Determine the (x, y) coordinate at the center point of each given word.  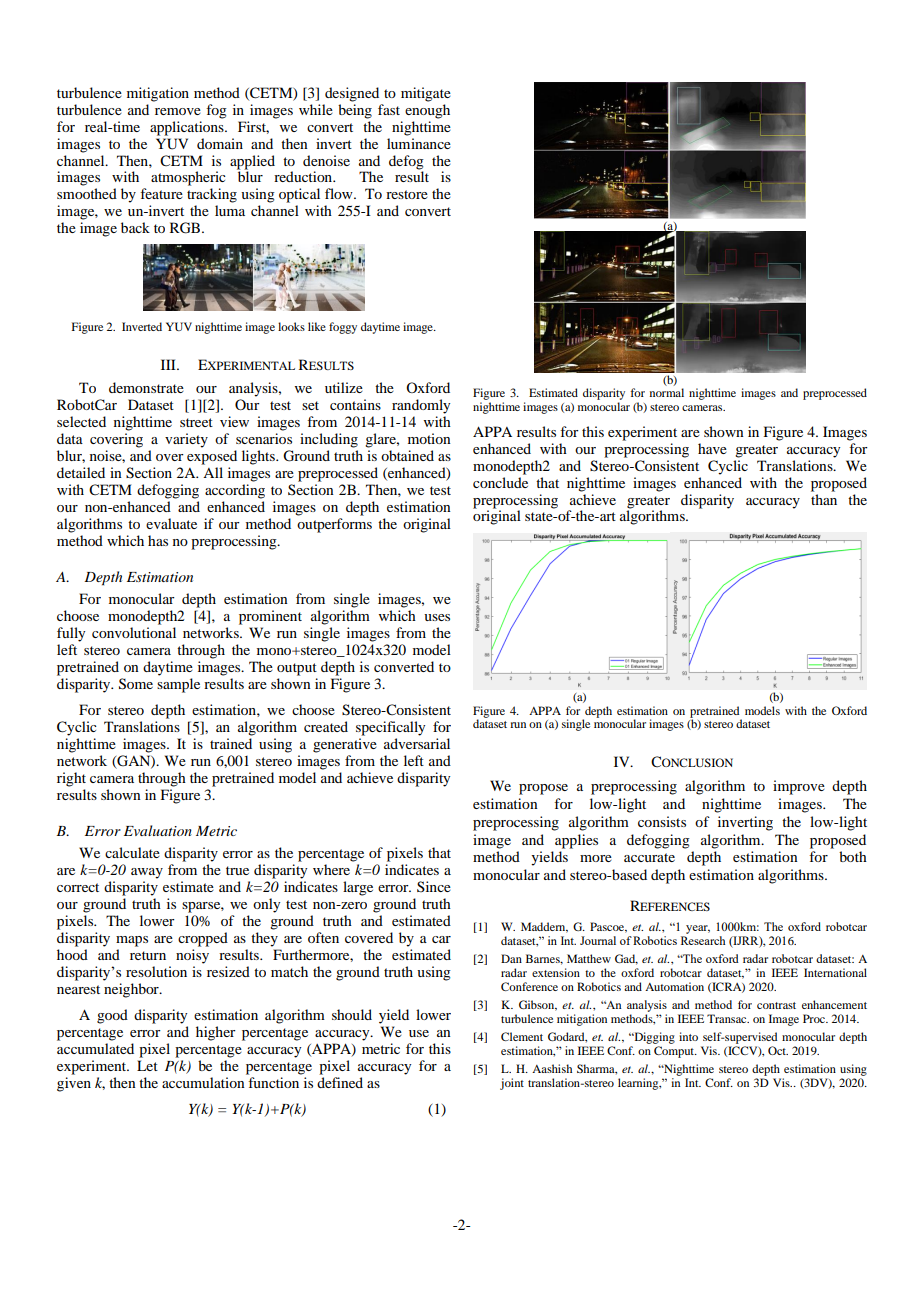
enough (427, 111)
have (712, 448)
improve (799, 787)
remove (178, 111)
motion (429, 438)
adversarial (417, 743)
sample (178, 685)
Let (147, 1065)
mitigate (426, 94)
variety (186, 440)
